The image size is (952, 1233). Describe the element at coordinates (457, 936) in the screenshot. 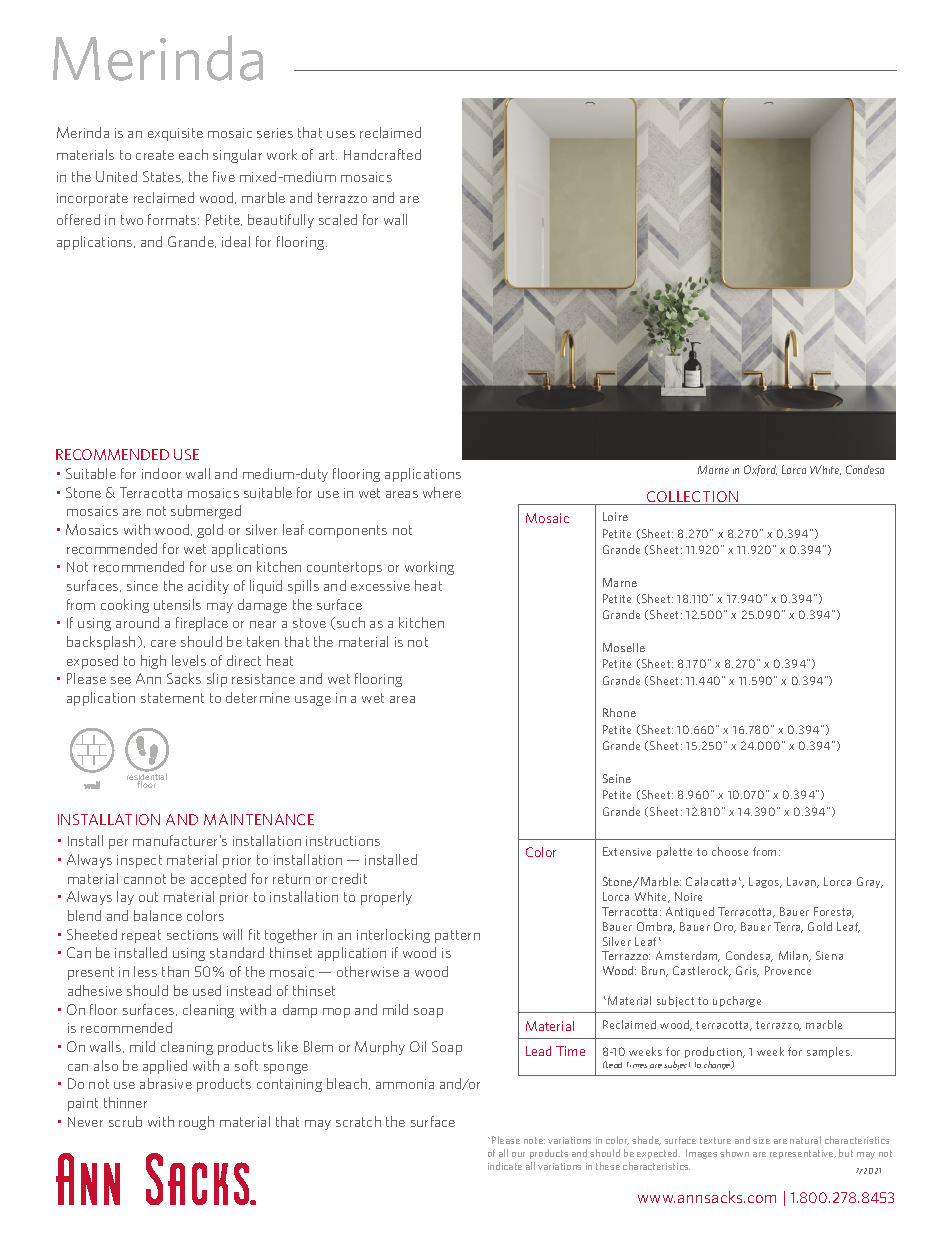

I see `pattern` at that location.
